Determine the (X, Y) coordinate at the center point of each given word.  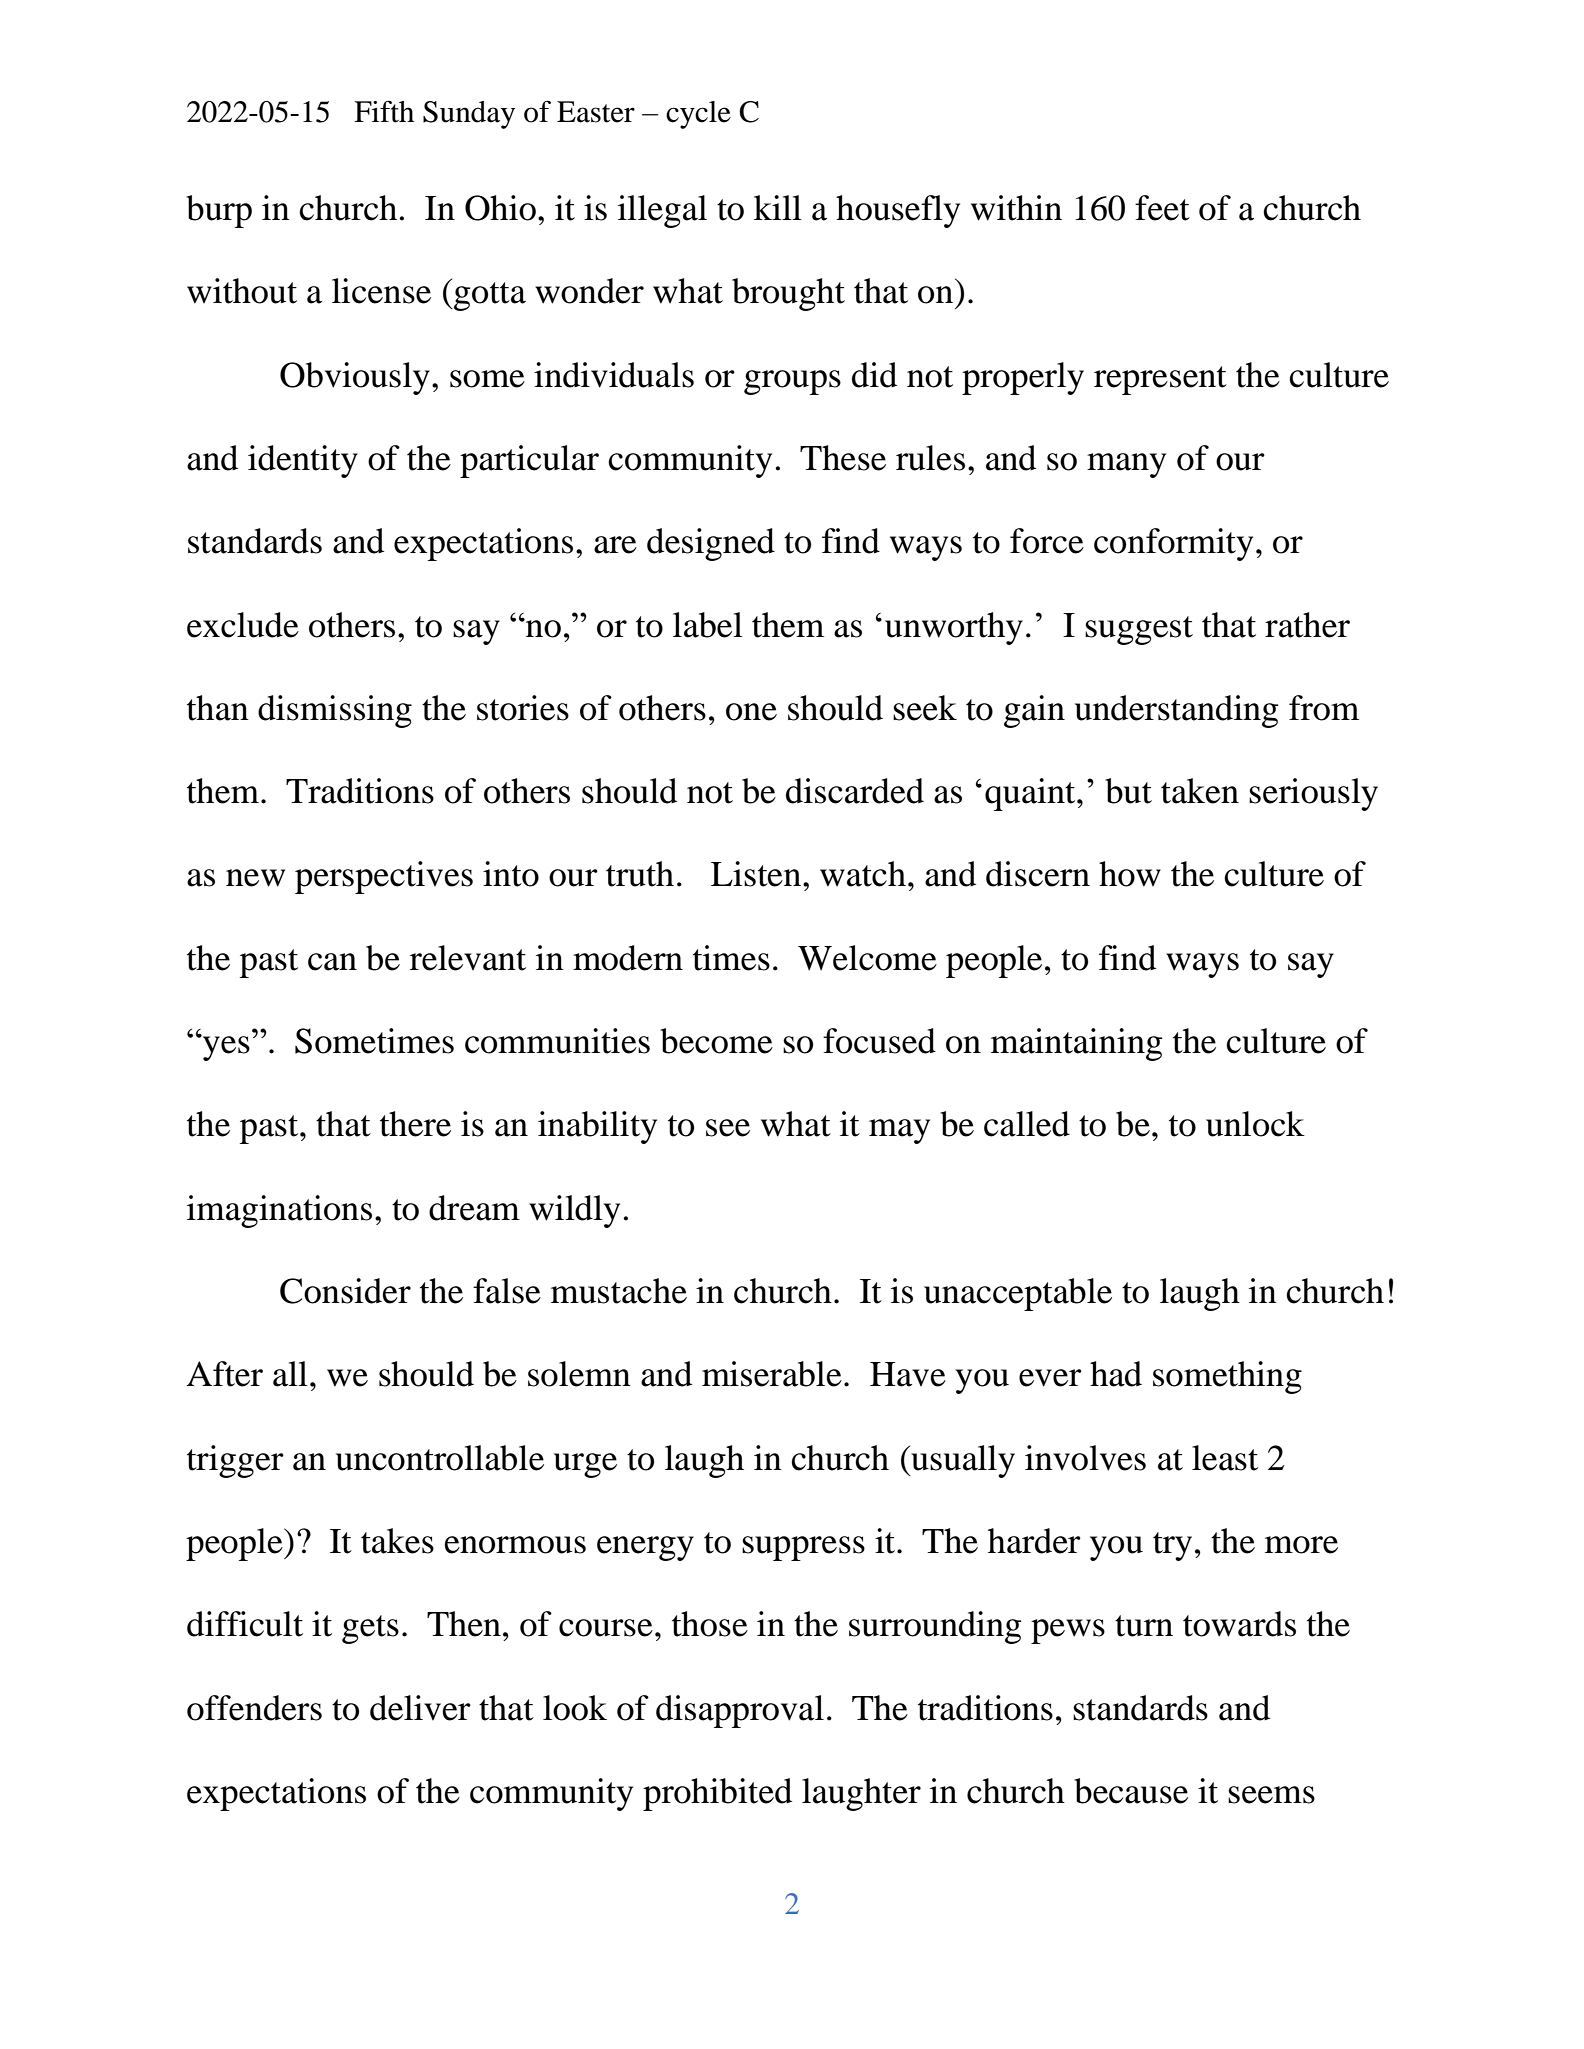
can (332, 962)
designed (711, 544)
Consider (345, 1291)
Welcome (867, 958)
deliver (420, 1708)
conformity (1173, 544)
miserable (772, 1374)
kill (778, 207)
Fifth (384, 111)
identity (303, 461)
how (1130, 874)
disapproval (740, 1711)
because (1131, 1791)
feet (1162, 208)
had (1116, 1374)
